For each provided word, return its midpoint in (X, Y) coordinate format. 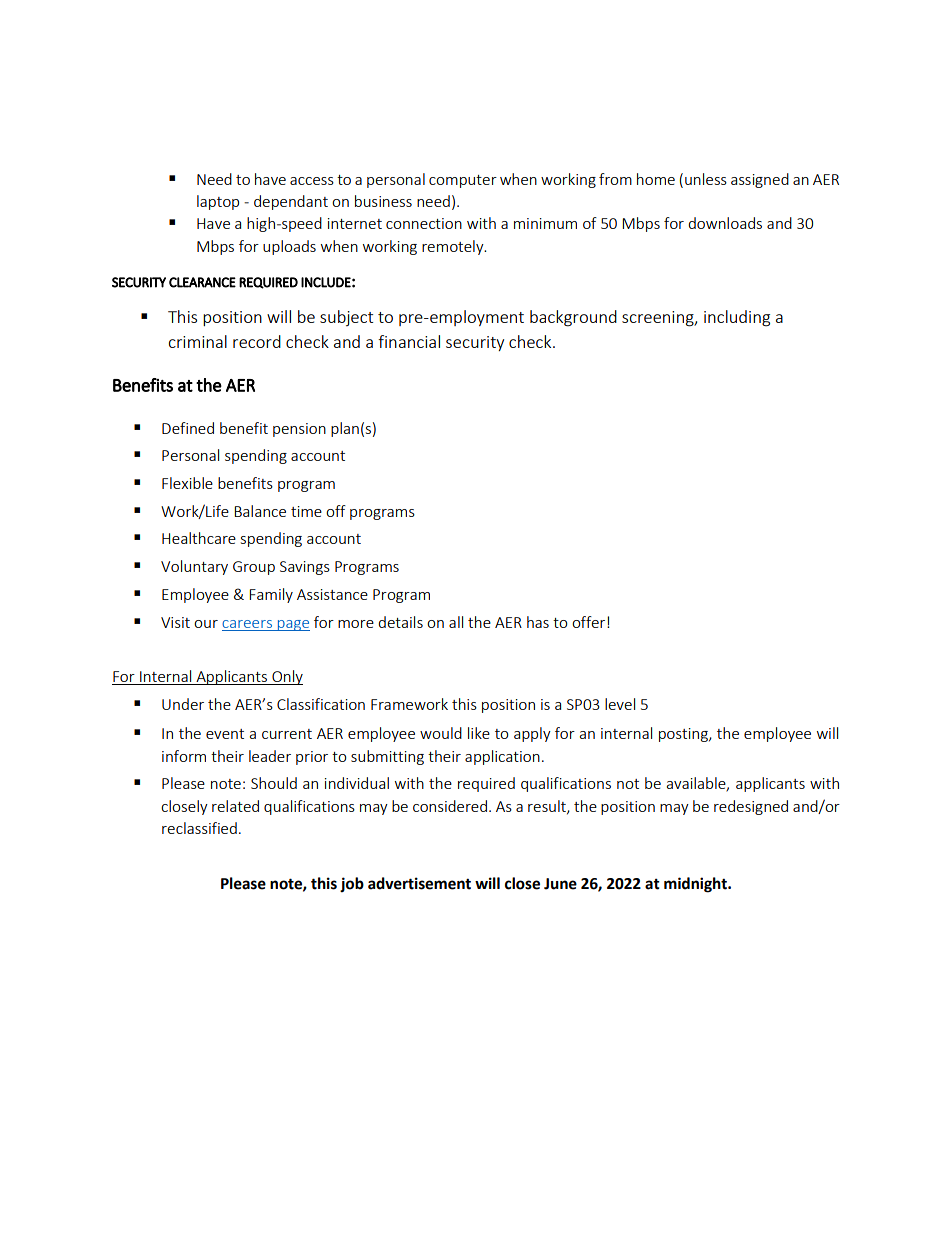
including (737, 318)
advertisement (419, 883)
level (620, 704)
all (456, 622)
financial (409, 341)
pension (299, 430)
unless (706, 179)
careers (247, 624)
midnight (696, 885)
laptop (218, 202)
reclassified (199, 828)
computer (463, 181)
